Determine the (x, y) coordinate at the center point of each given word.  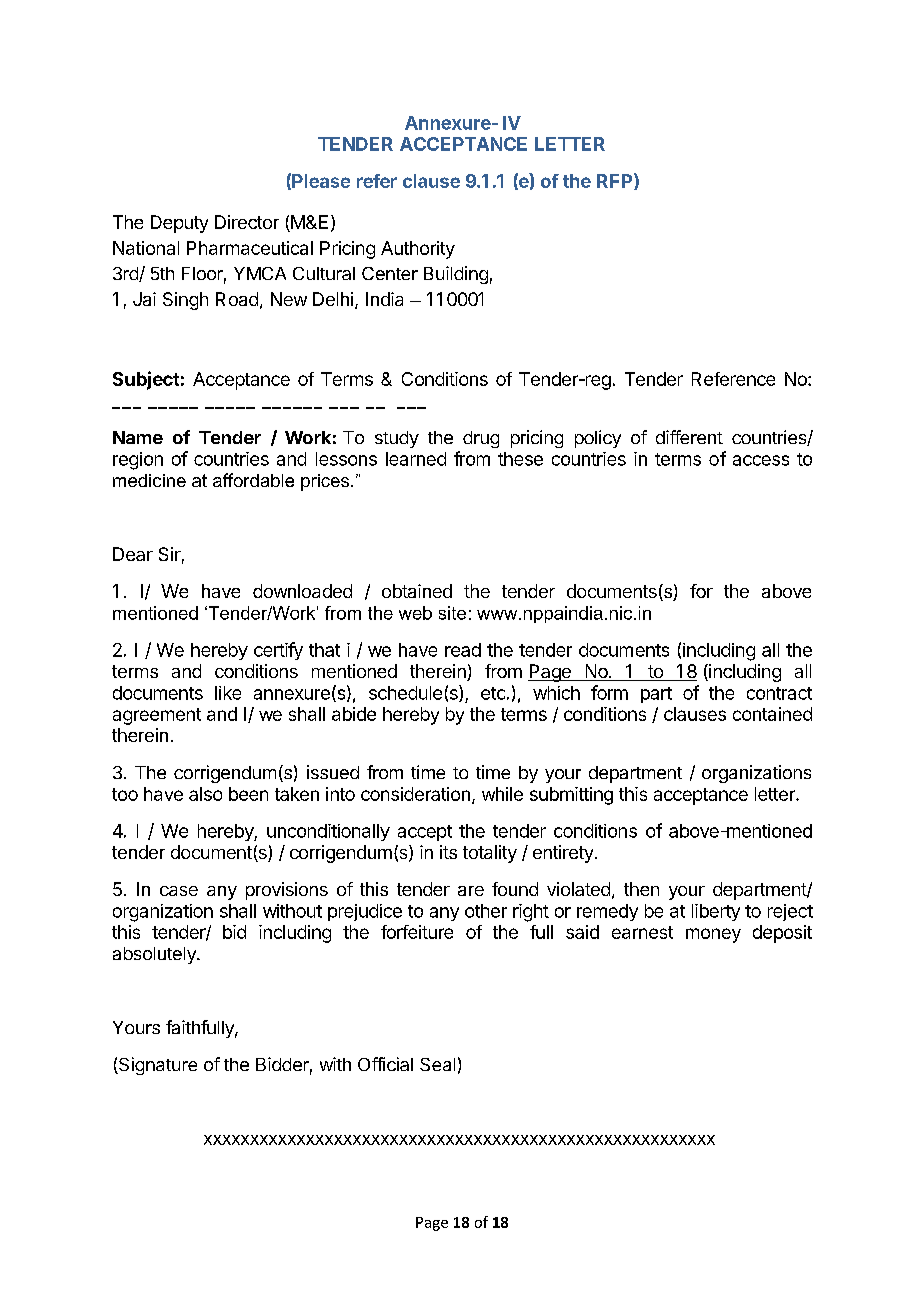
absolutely (155, 955)
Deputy (179, 224)
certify (278, 651)
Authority (418, 250)
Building (456, 275)
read (463, 650)
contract (779, 693)
